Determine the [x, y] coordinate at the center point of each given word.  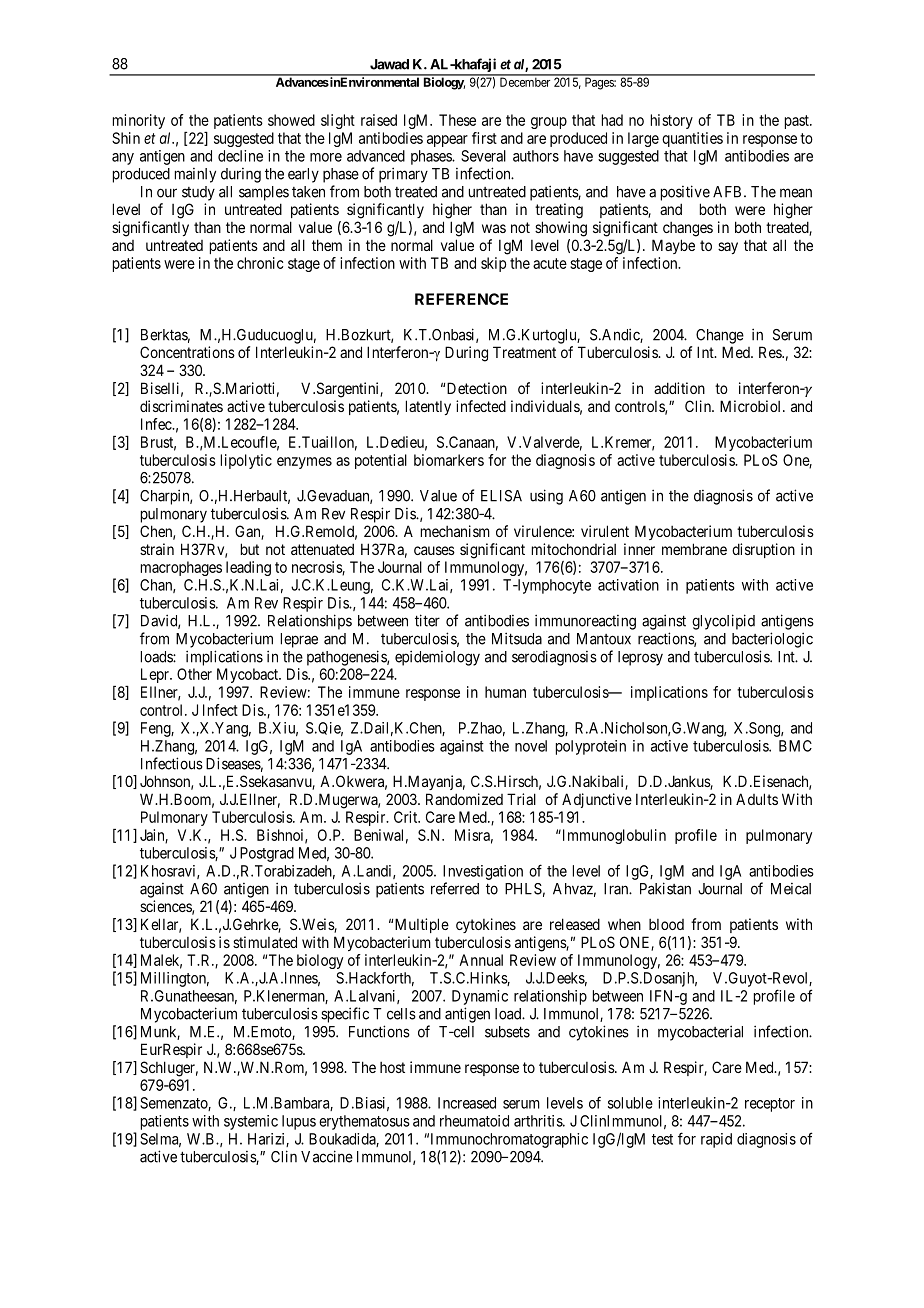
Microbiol [752, 406]
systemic [251, 1122]
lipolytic [246, 461]
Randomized [464, 799]
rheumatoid [474, 1121]
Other [194, 674]
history [672, 121]
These [457, 120]
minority [139, 121]
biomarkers [449, 460]
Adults [757, 799]
